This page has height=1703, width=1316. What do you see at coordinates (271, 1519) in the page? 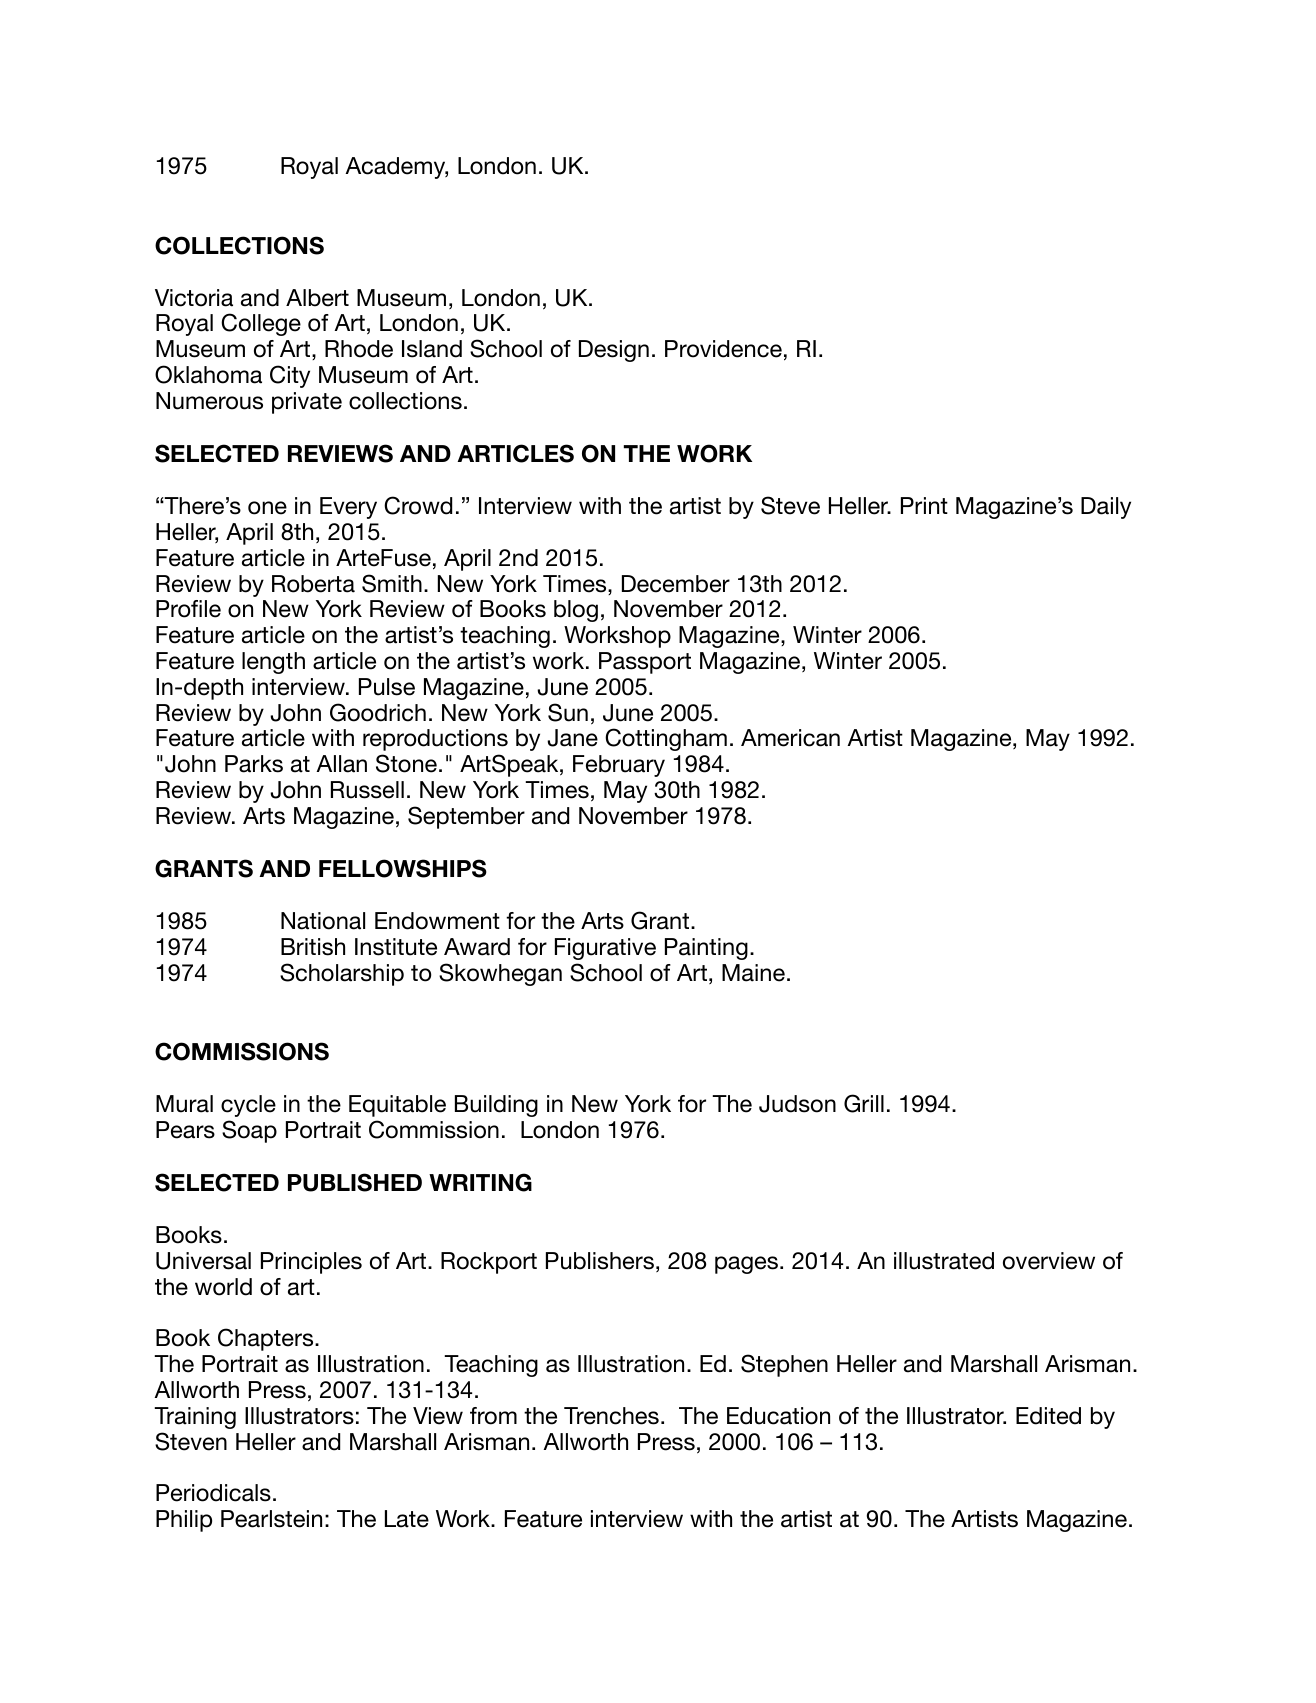
I see `Pearlstein` at bounding box center [271, 1519].
